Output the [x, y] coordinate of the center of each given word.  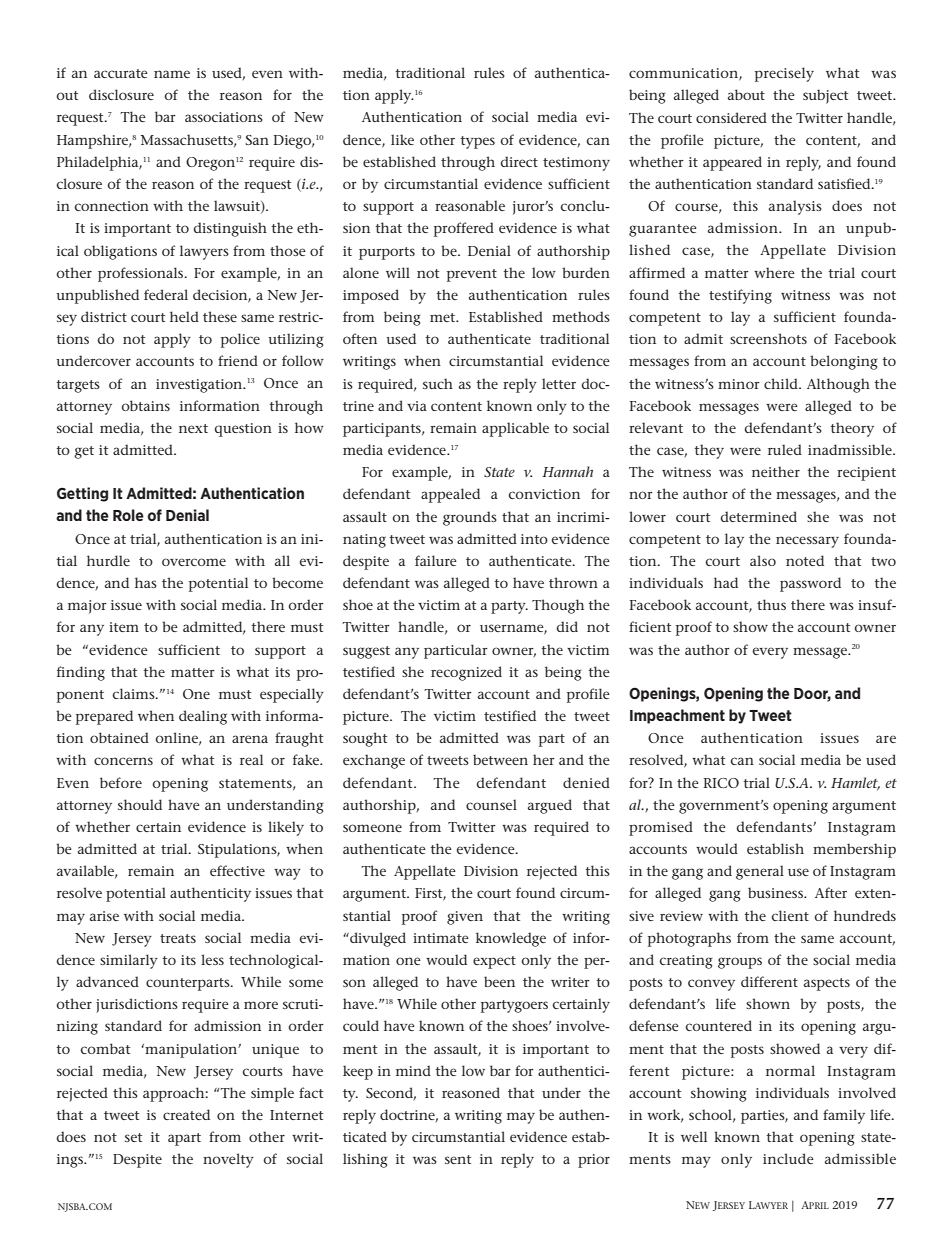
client [790, 915]
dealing [203, 717]
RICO [721, 783]
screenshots [768, 338]
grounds [470, 518]
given [465, 918]
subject [825, 96]
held [184, 316]
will [398, 272]
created [186, 1114]
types [477, 142]
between [500, 759]
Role [128, 515]
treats [178, 938]
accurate [121, 73]
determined [758, 516]
